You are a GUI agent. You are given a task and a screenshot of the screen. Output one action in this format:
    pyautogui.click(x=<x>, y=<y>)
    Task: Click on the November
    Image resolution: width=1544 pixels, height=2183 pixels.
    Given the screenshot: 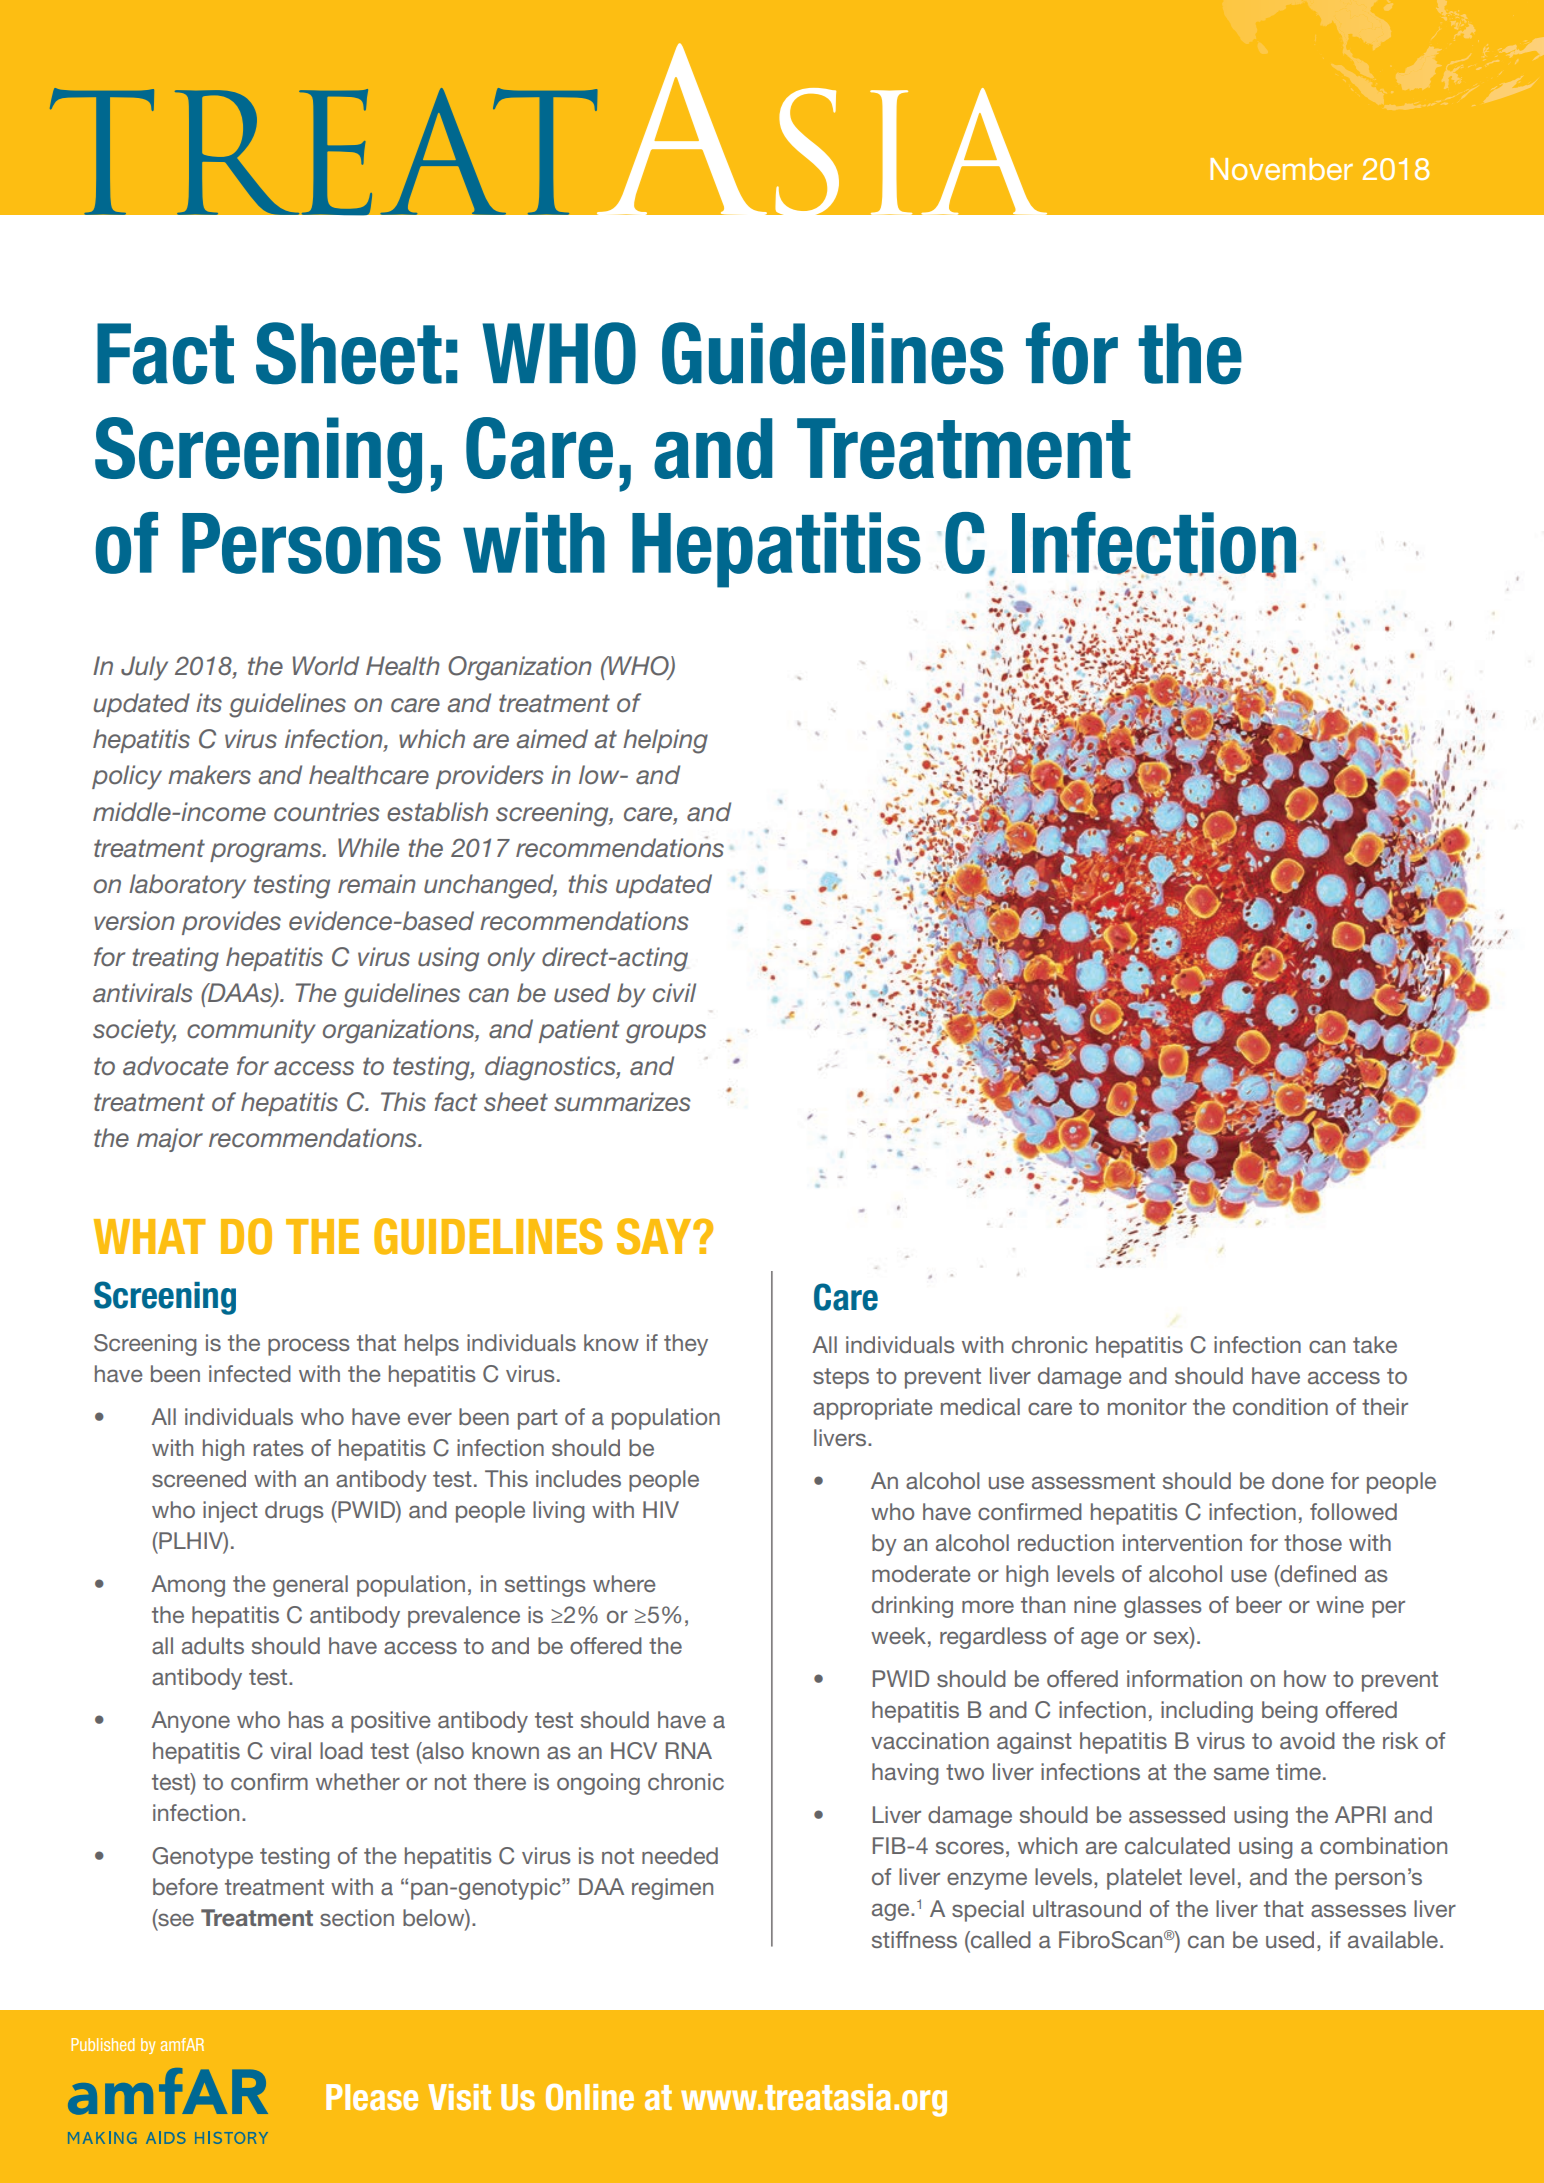 What is the action you would take?
    pyautogui.click(x=1281, y=169)
